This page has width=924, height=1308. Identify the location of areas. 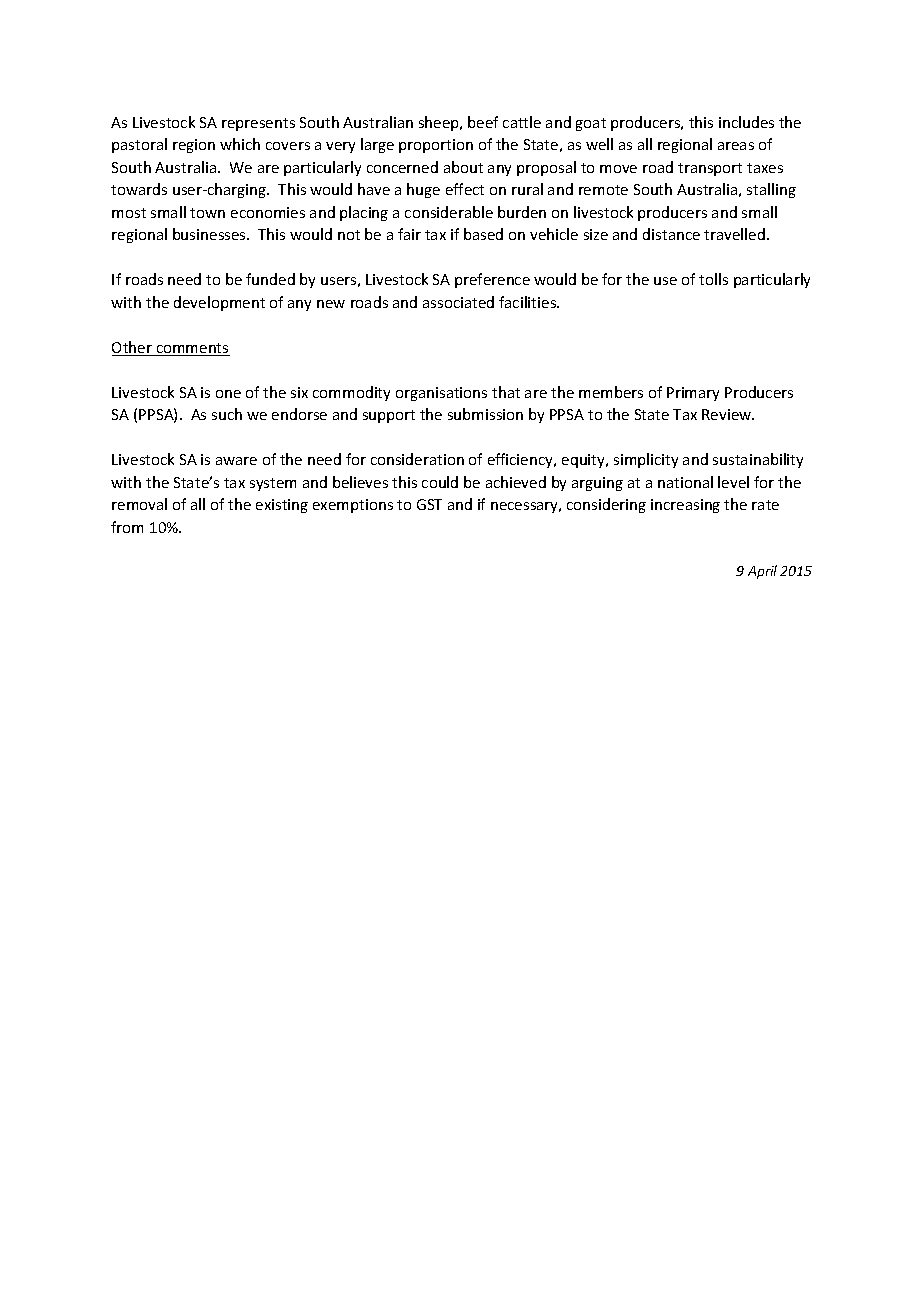
(736, 146).
